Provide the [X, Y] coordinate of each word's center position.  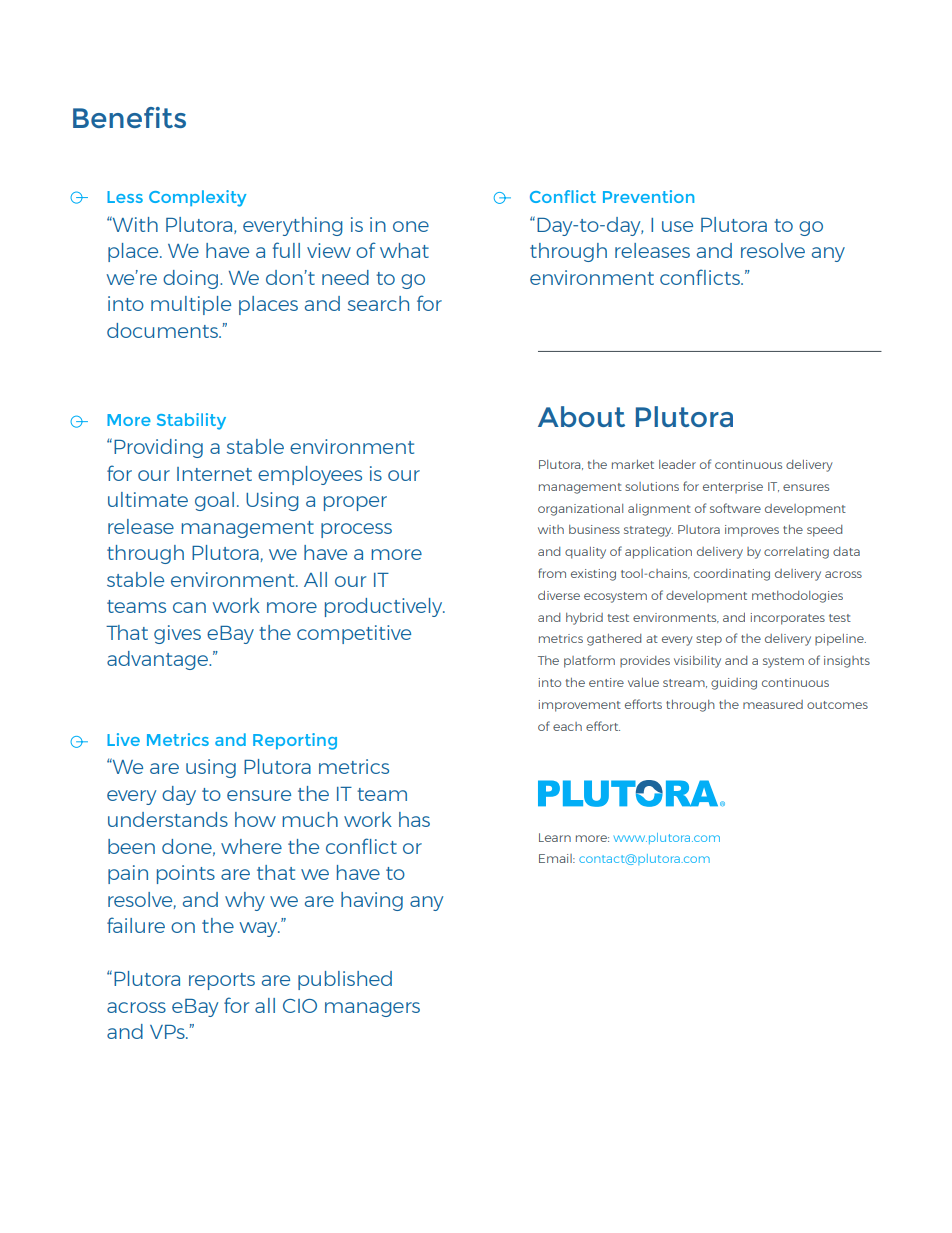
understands [168, 819]
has [414, 819]
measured [773, 704]
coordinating [732, 575]
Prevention [648, 196]
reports [222, 981]
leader [677, 464]
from [552, 573]
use [677, 226]
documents [163, 330]
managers [372, 1009]
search [378, 303]
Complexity [197, 198]
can [189, 607]
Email [556, 858]
